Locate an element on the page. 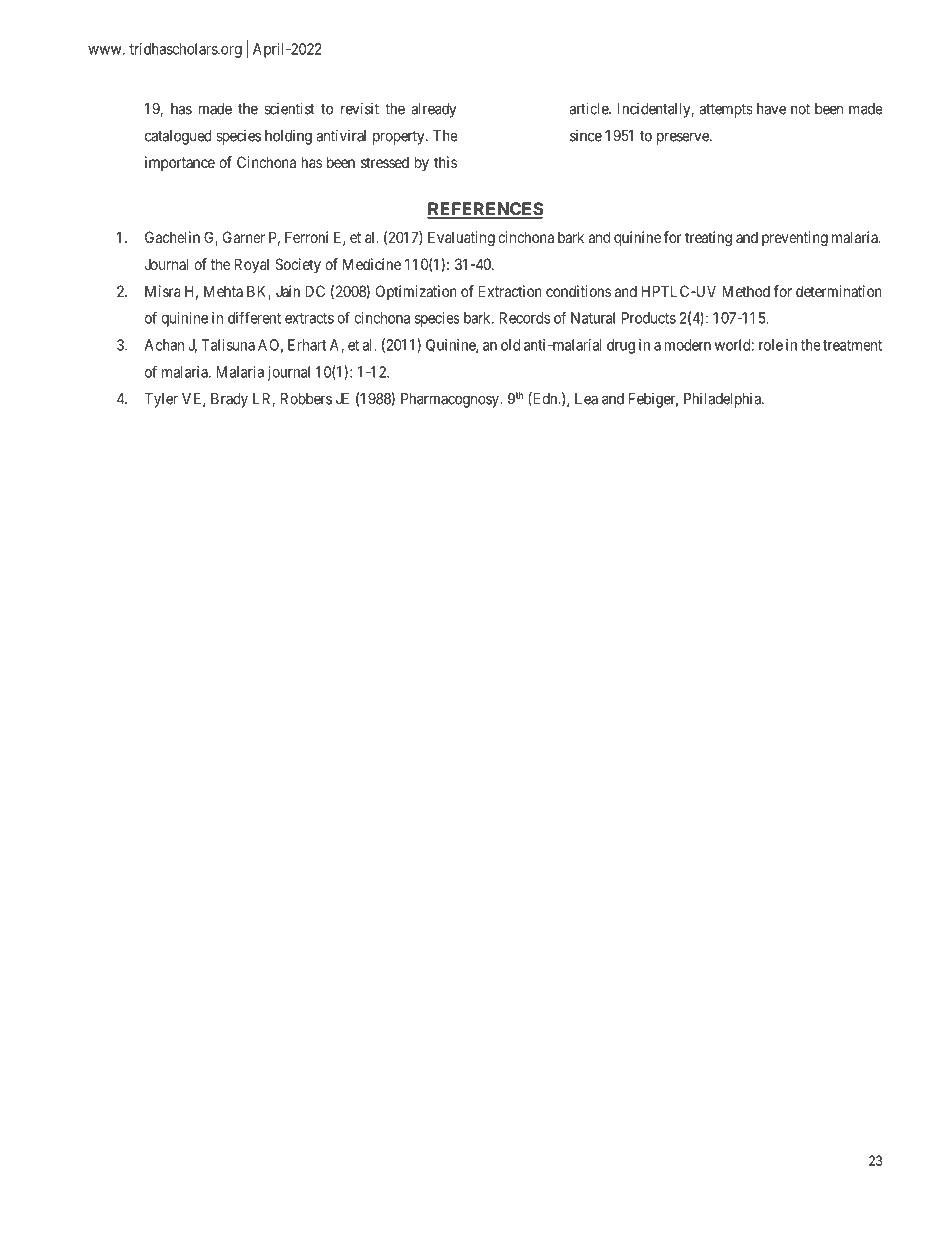  since is located at coordinates (586, 136).
